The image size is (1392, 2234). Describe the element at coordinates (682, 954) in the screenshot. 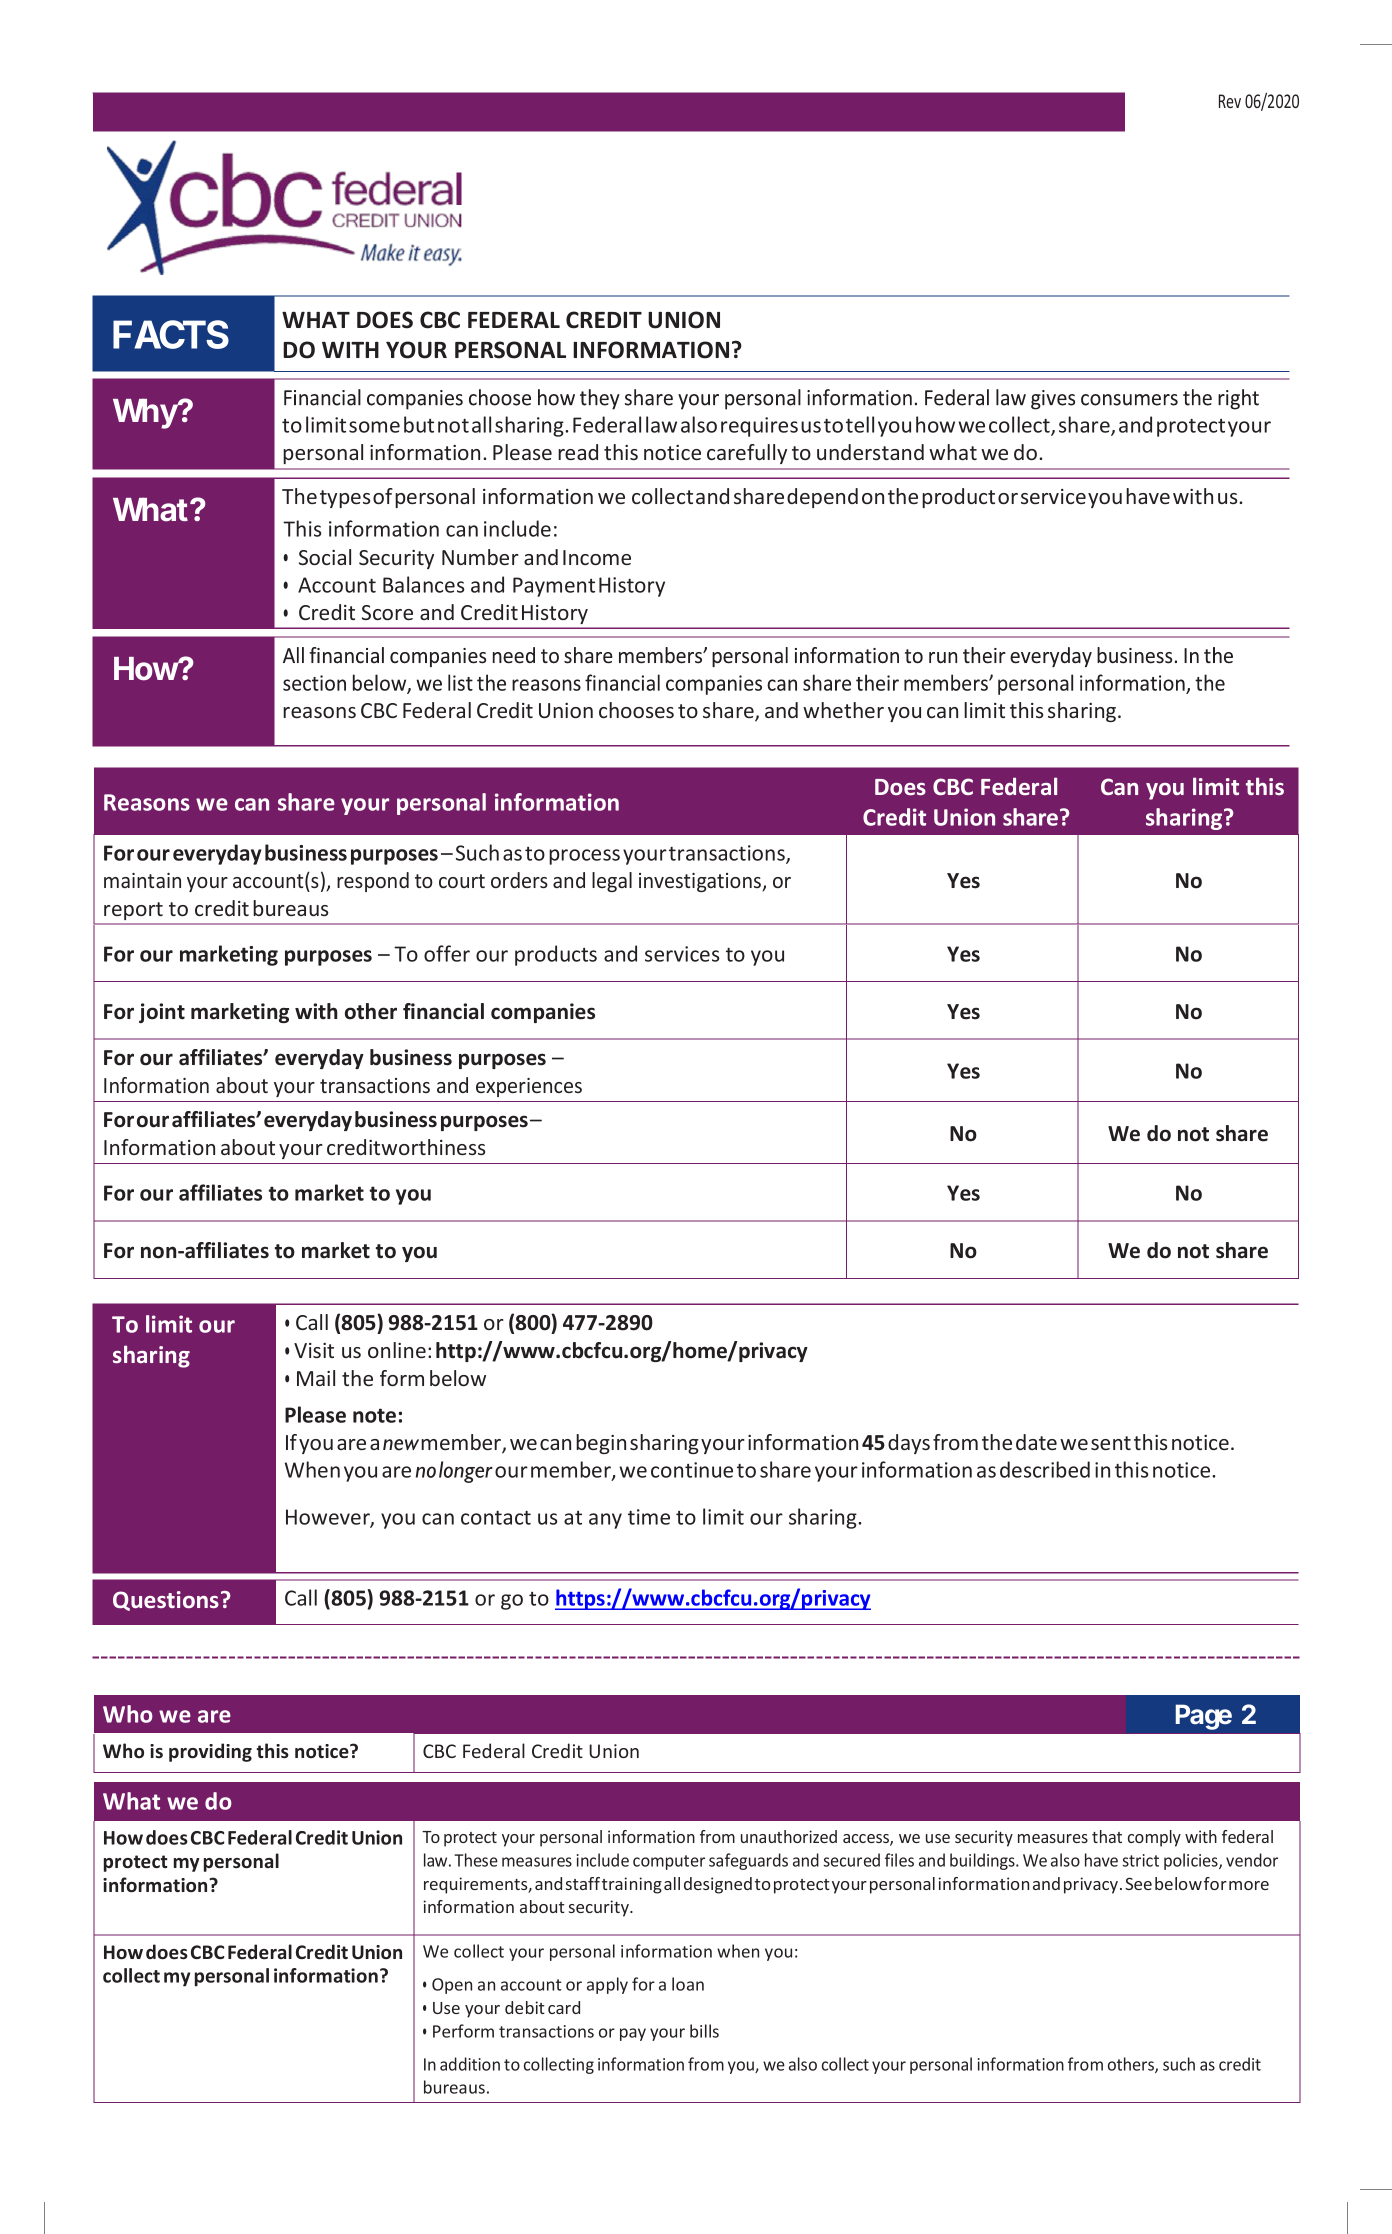

I see `services` at that location.
